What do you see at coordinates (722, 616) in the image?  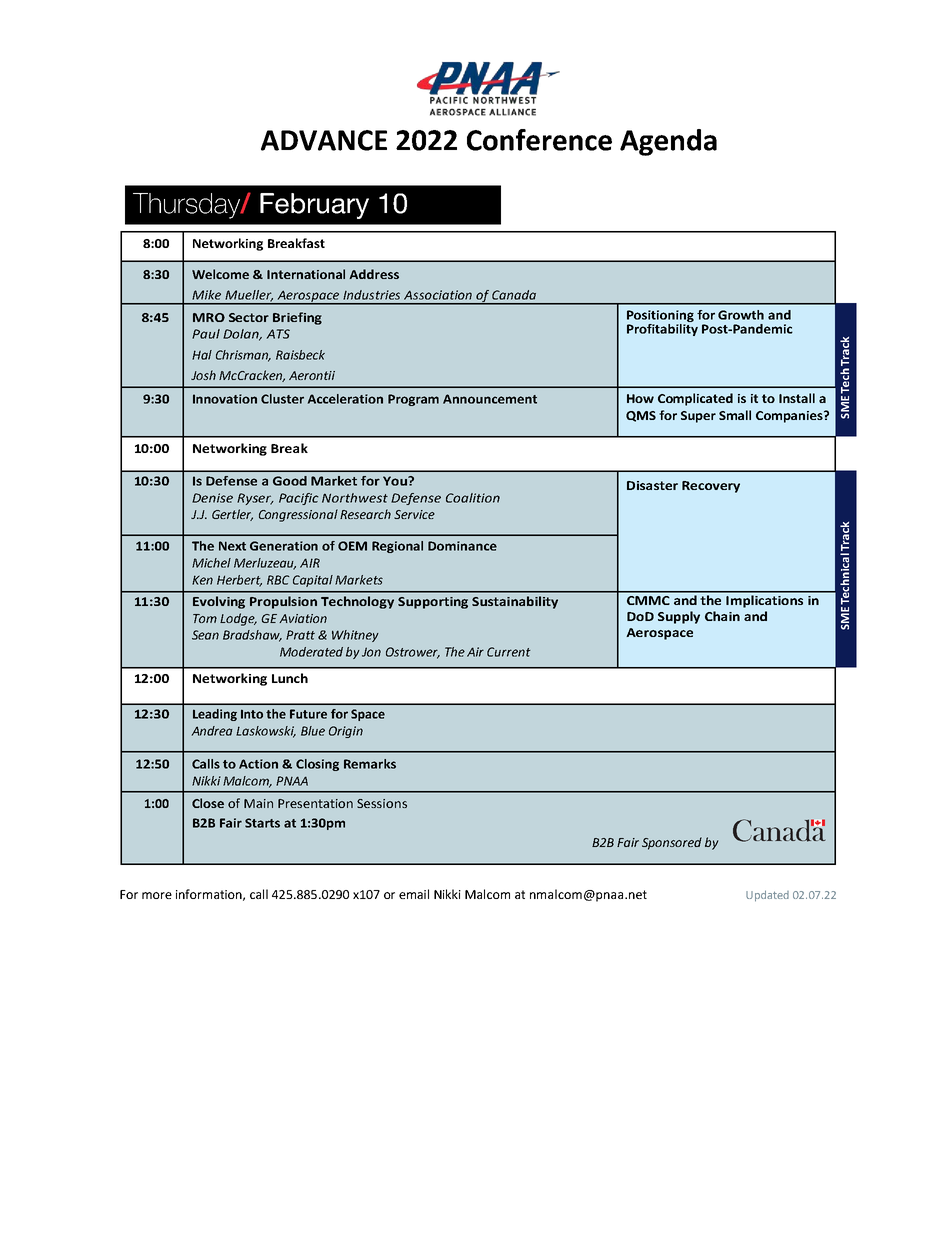 I see `Chain` at bounding box center [722, 616].
